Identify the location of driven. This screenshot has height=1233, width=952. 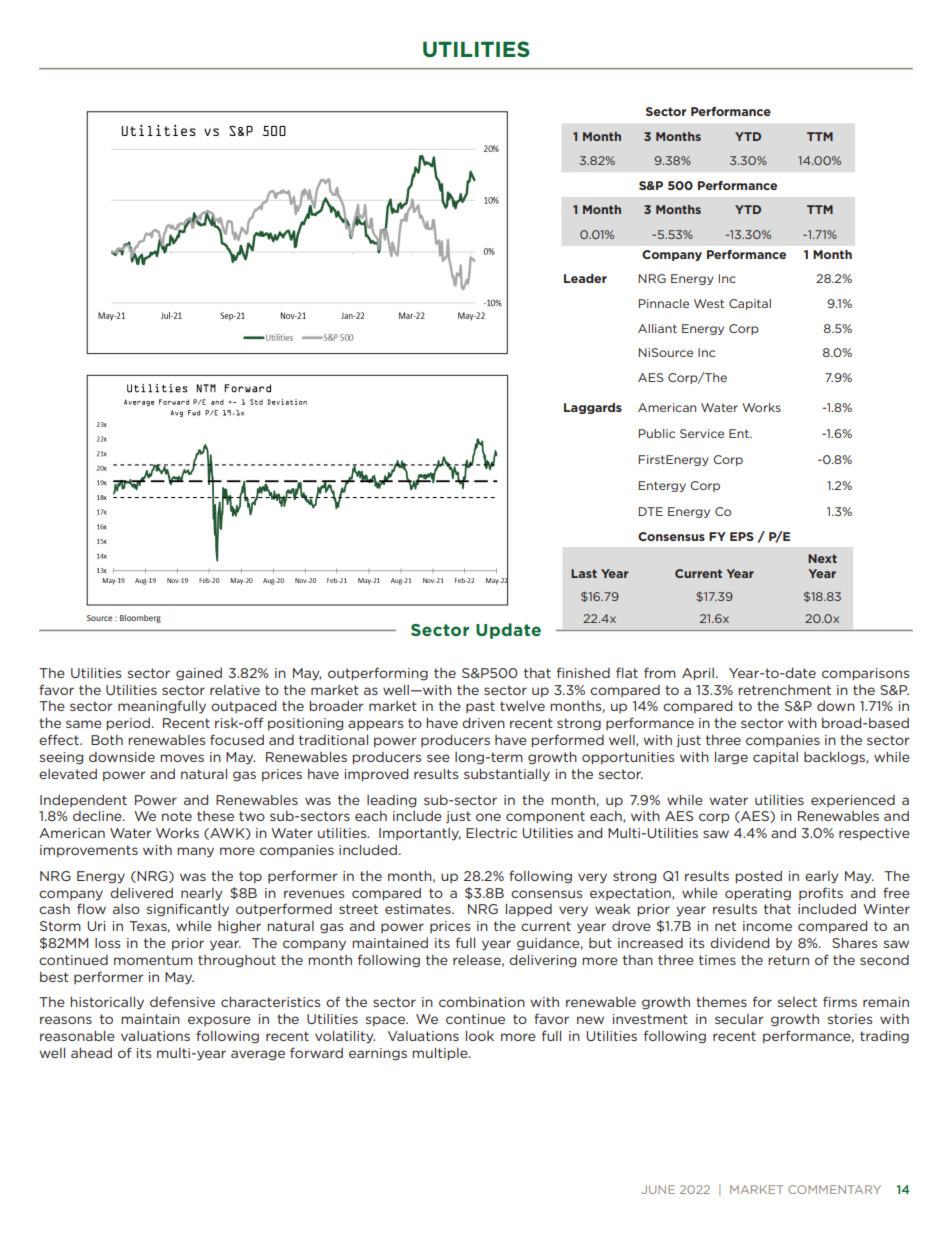
(483, 723).
